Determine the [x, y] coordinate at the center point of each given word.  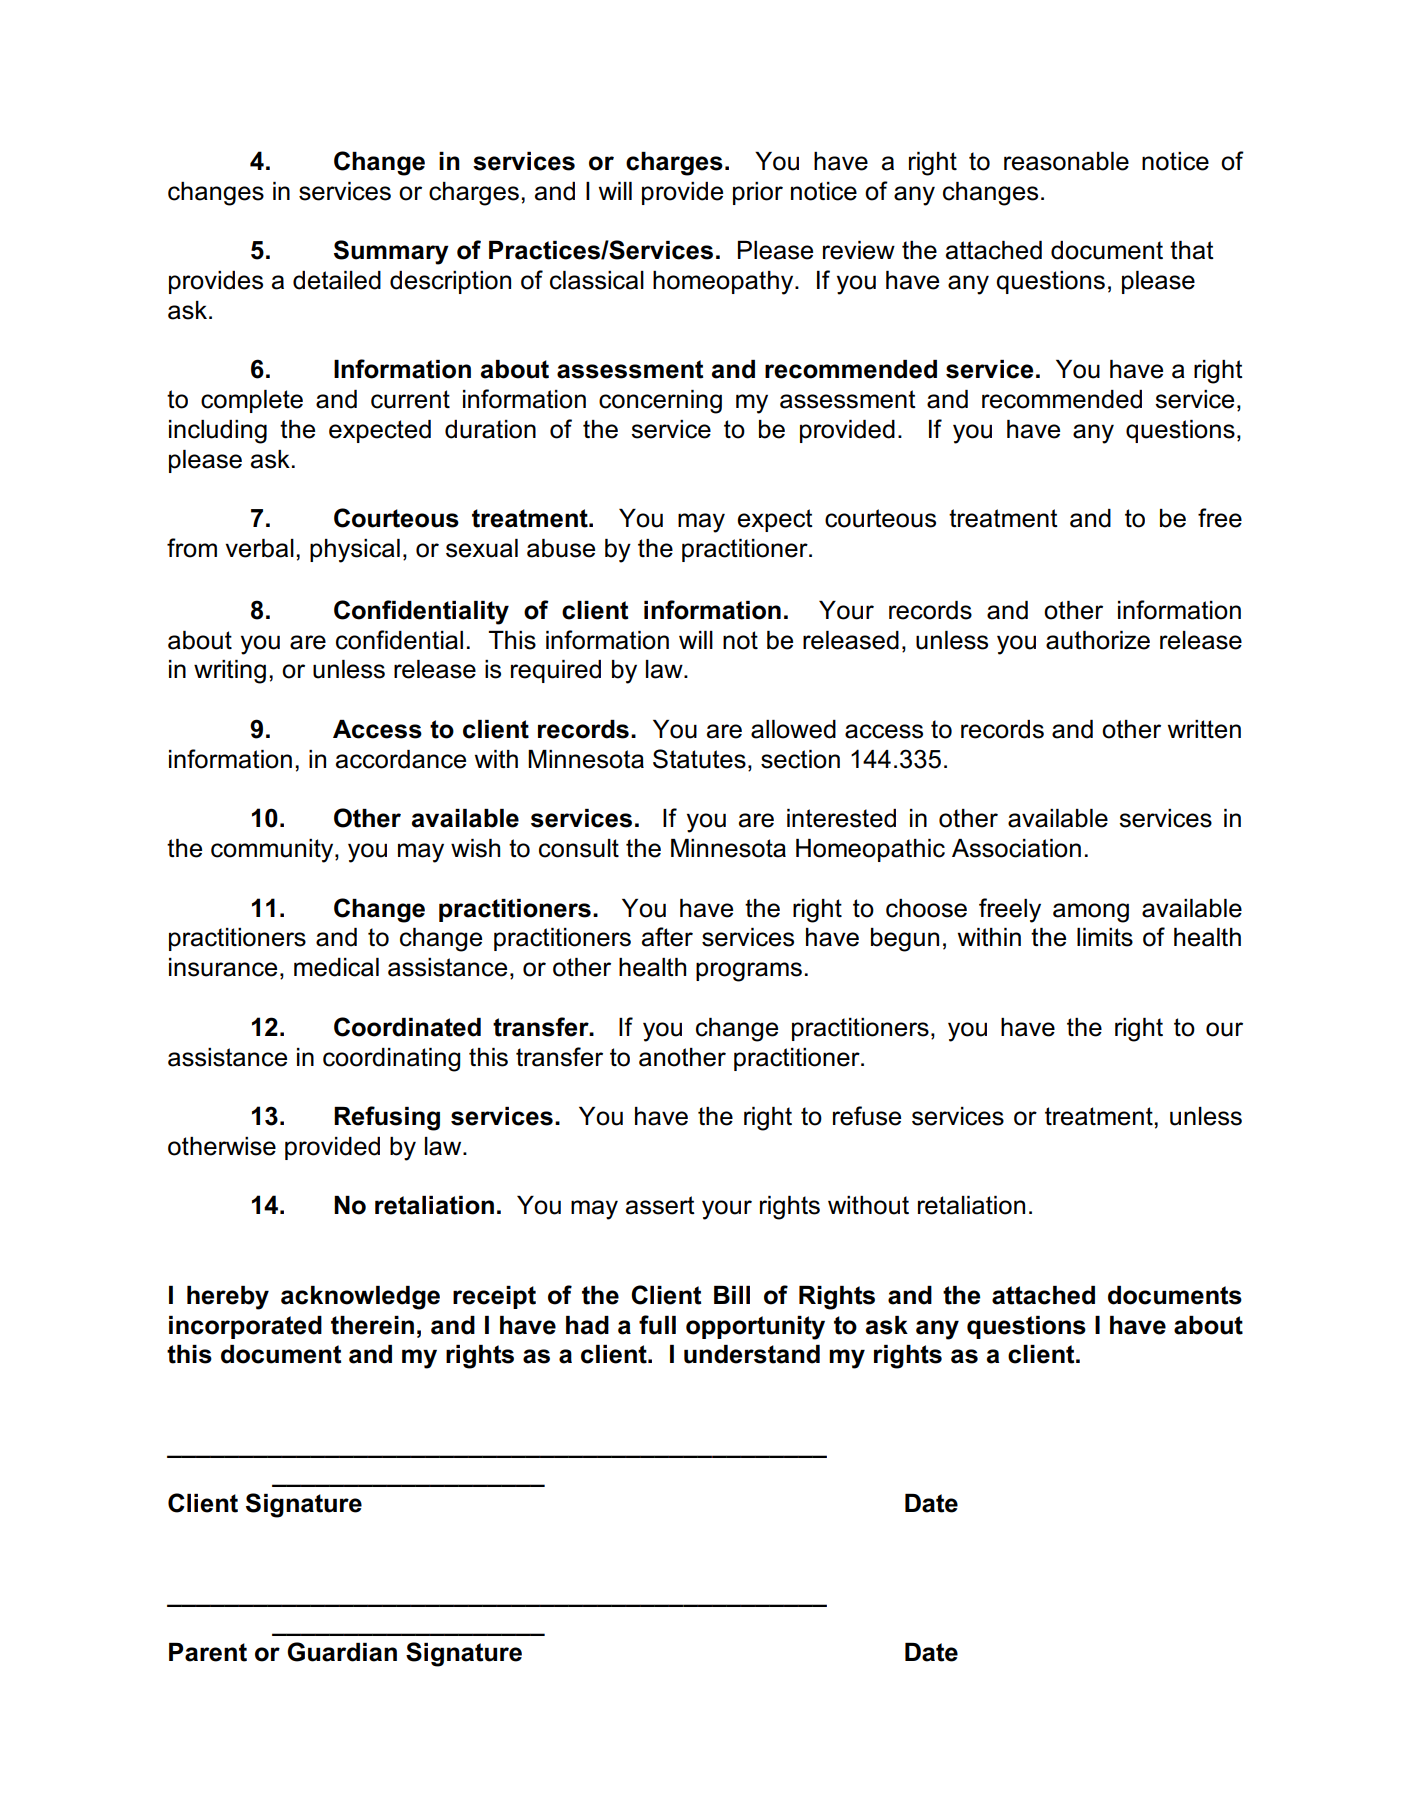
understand [752, 1354]
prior [758, 193]
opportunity [755, 1328]
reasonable [1066, 161]
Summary [391, 252]
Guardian [342, 1652]
